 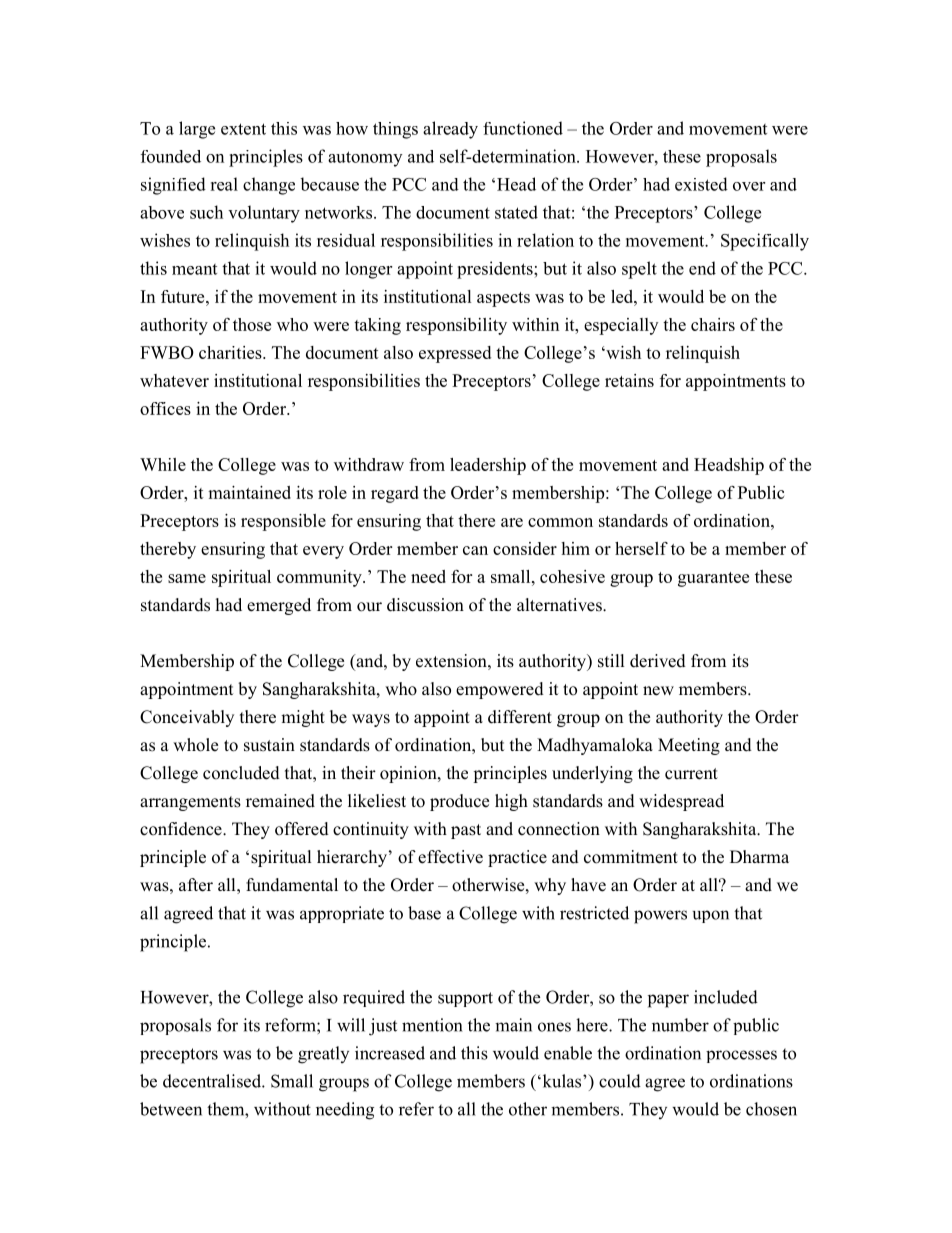 I want to click on discussion, so click(x=425, y=605).
